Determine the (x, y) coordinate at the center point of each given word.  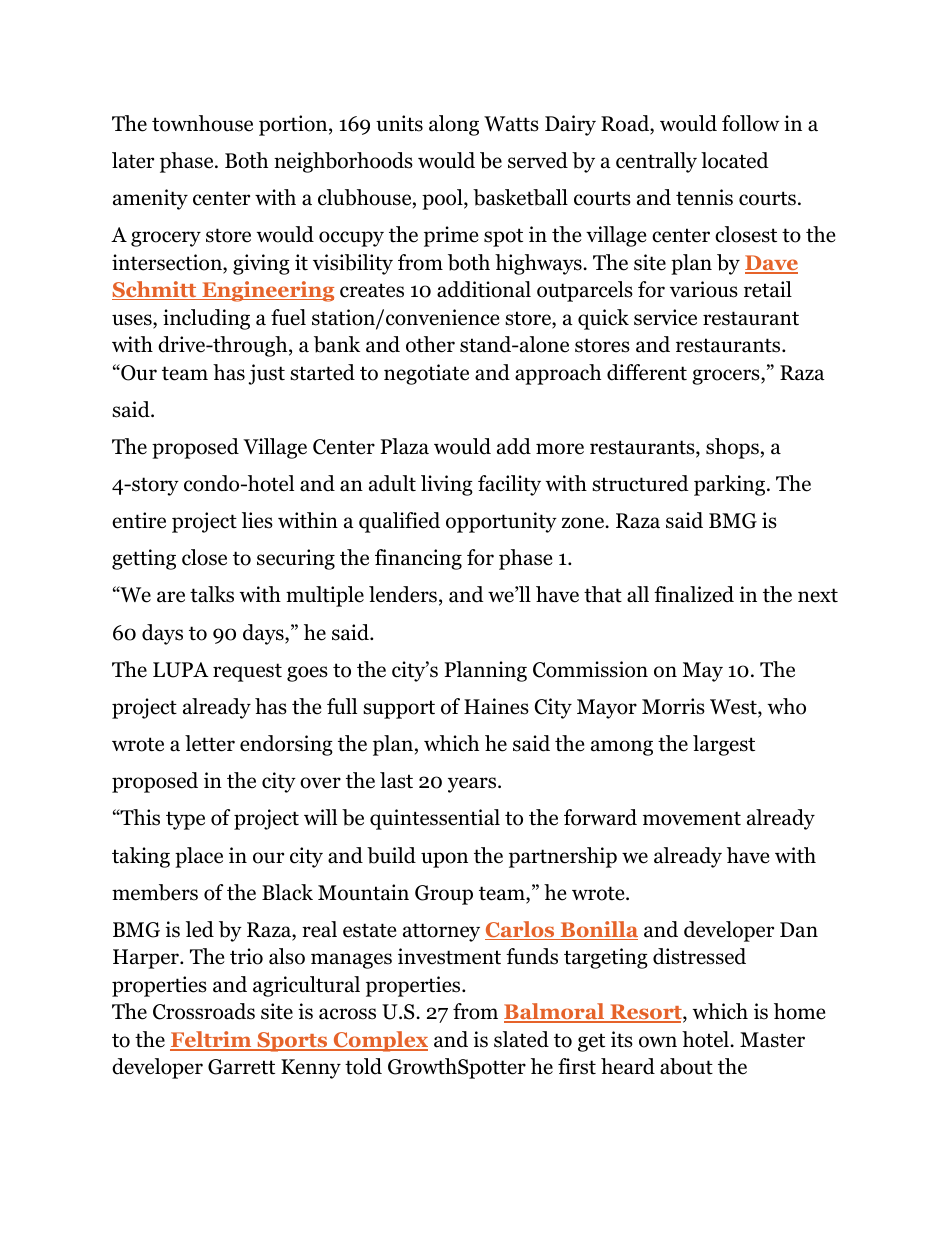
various (704, 289)
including (206, 319)
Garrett (241, 1067)
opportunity (501, 522)
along (454, 125)
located (735, 160)
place (199, 857)
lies (257, 520)
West (734, 708)
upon (444, 860)
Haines (496, 706)
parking (729, 485)
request (247, 672)
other (430, 344)
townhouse (202, 123)
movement (692, 818)
